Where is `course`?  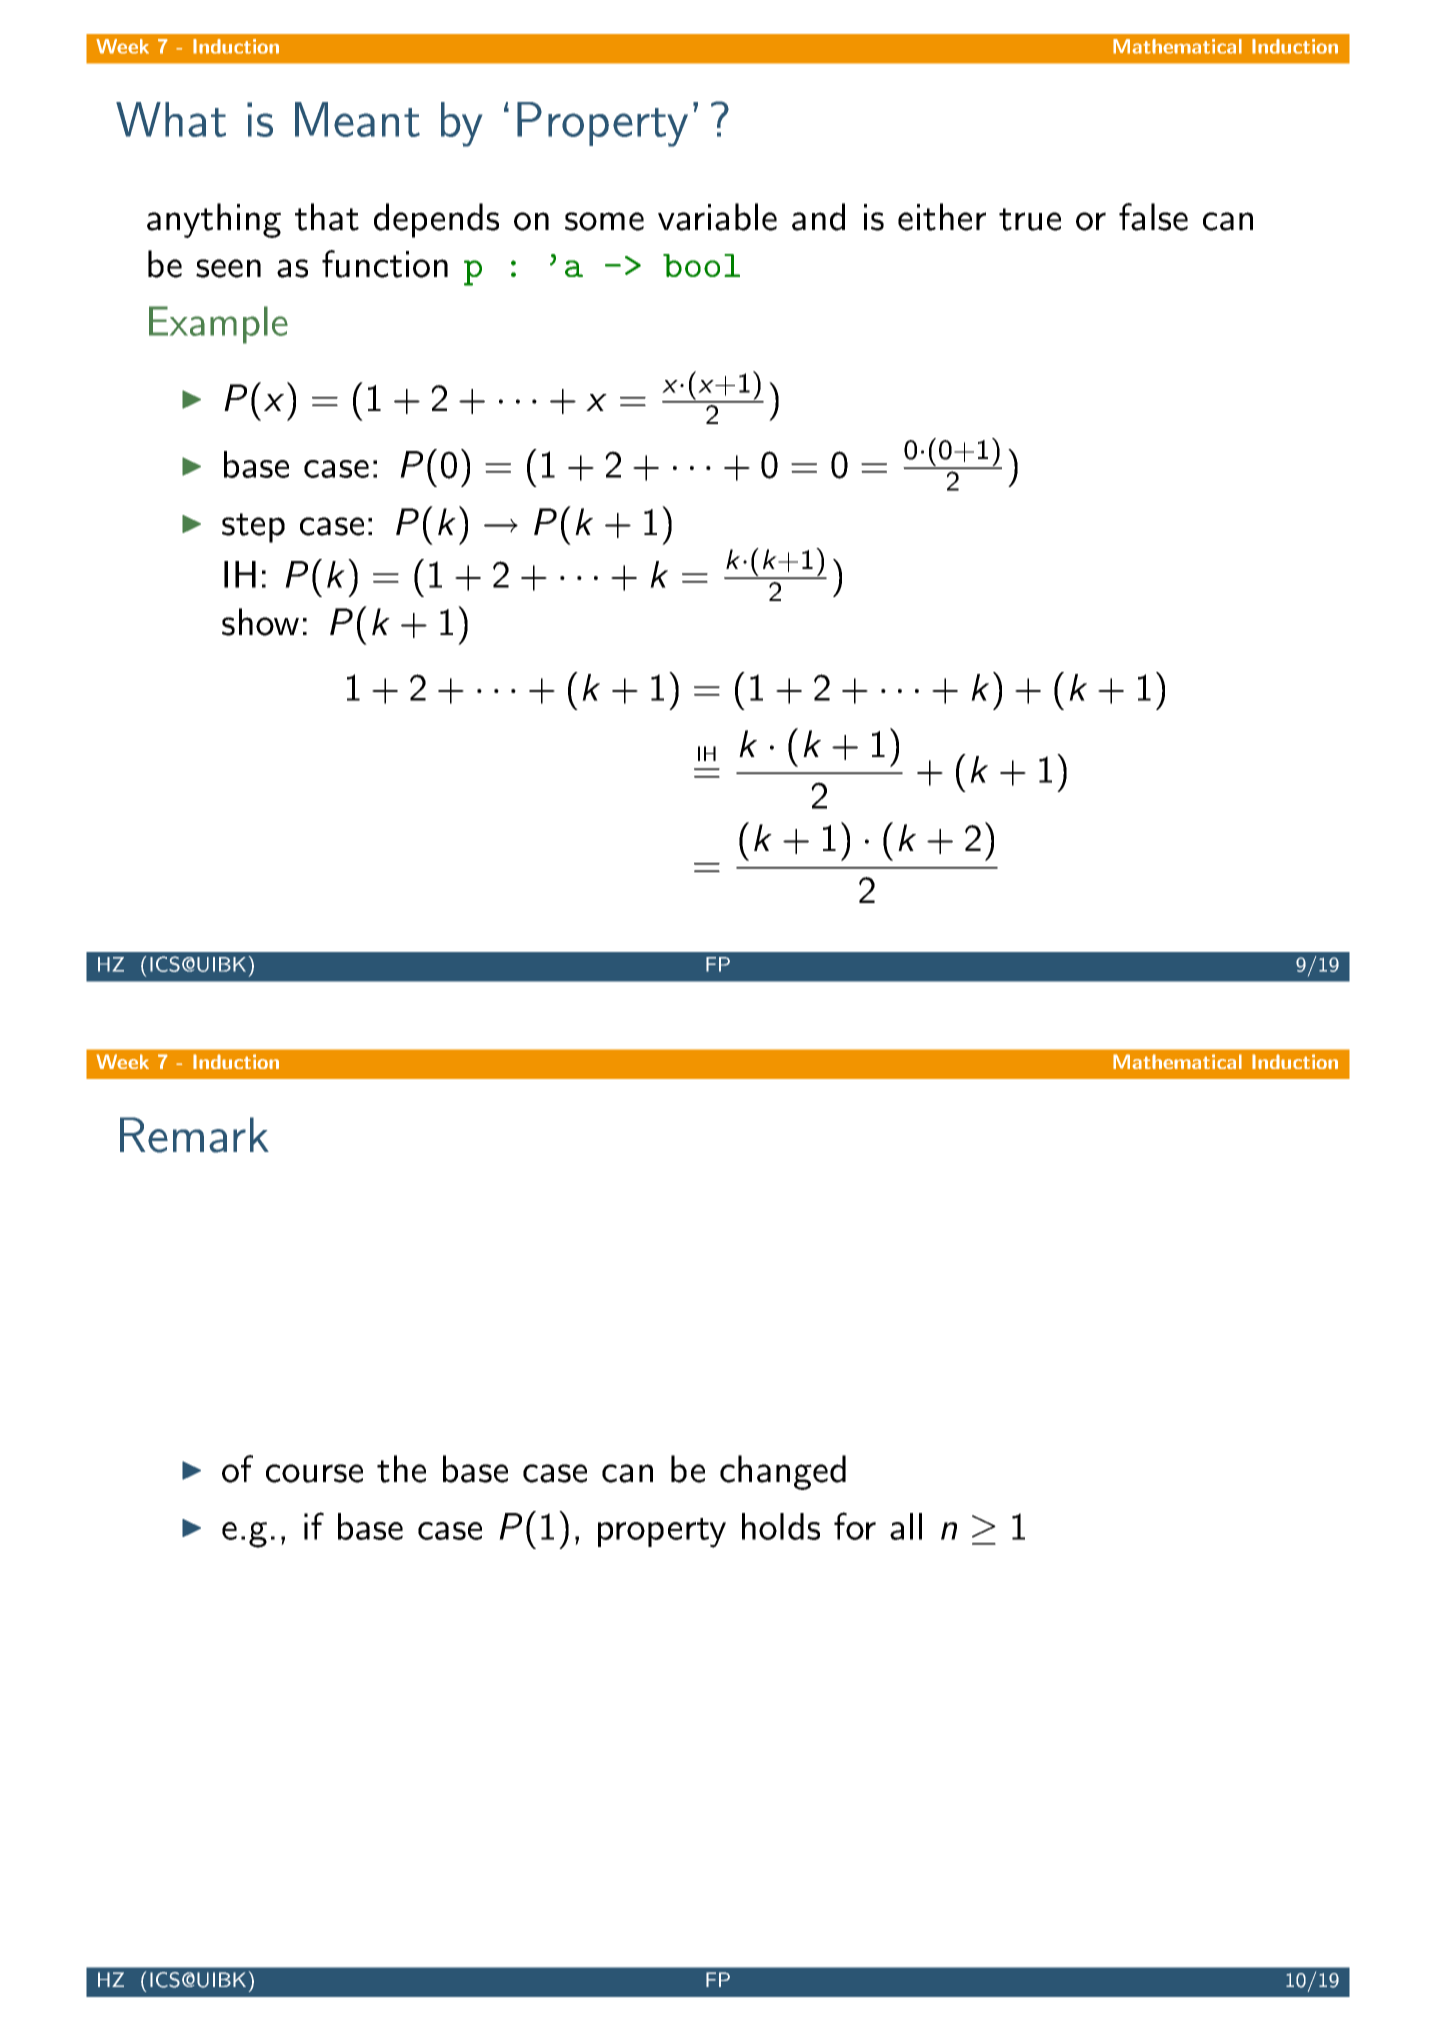
course is located at coordinates (314, 1473).
